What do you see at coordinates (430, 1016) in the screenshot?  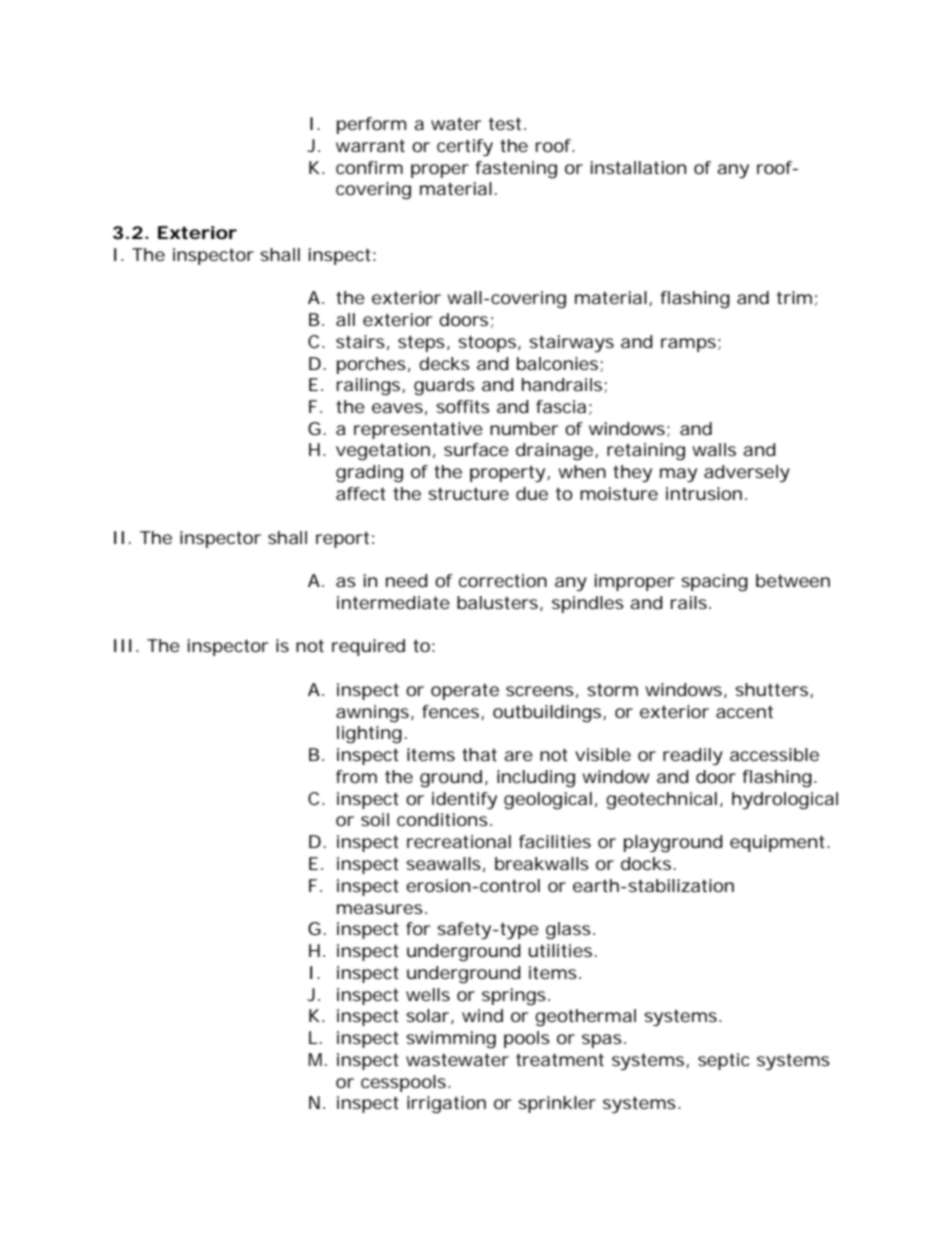 I see `solar` at bounding box center [430, 1016].
